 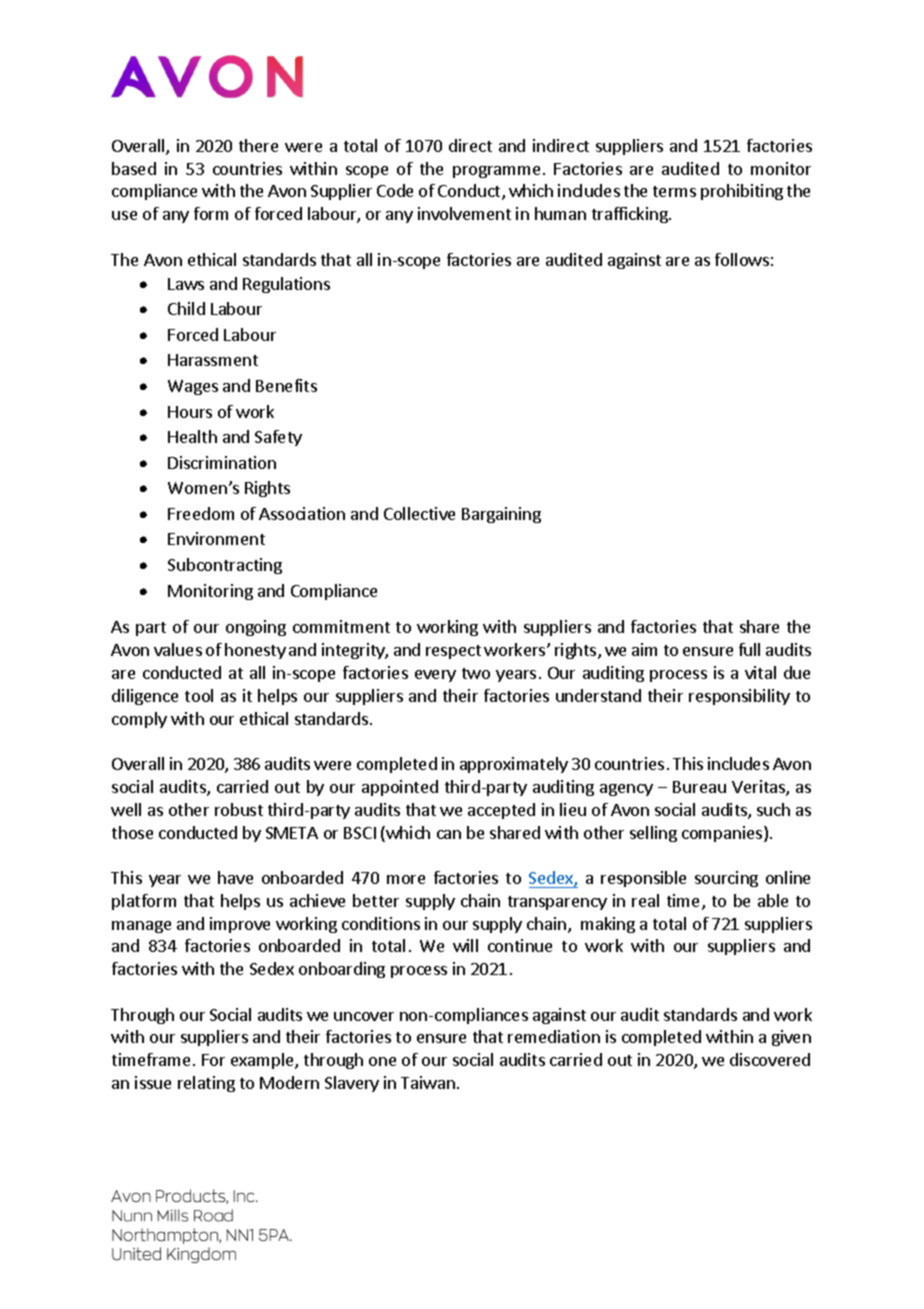 What do you see at coordinates (501, 515) in the image?
I see `Bargaining` at bounding box center [501, 515].
